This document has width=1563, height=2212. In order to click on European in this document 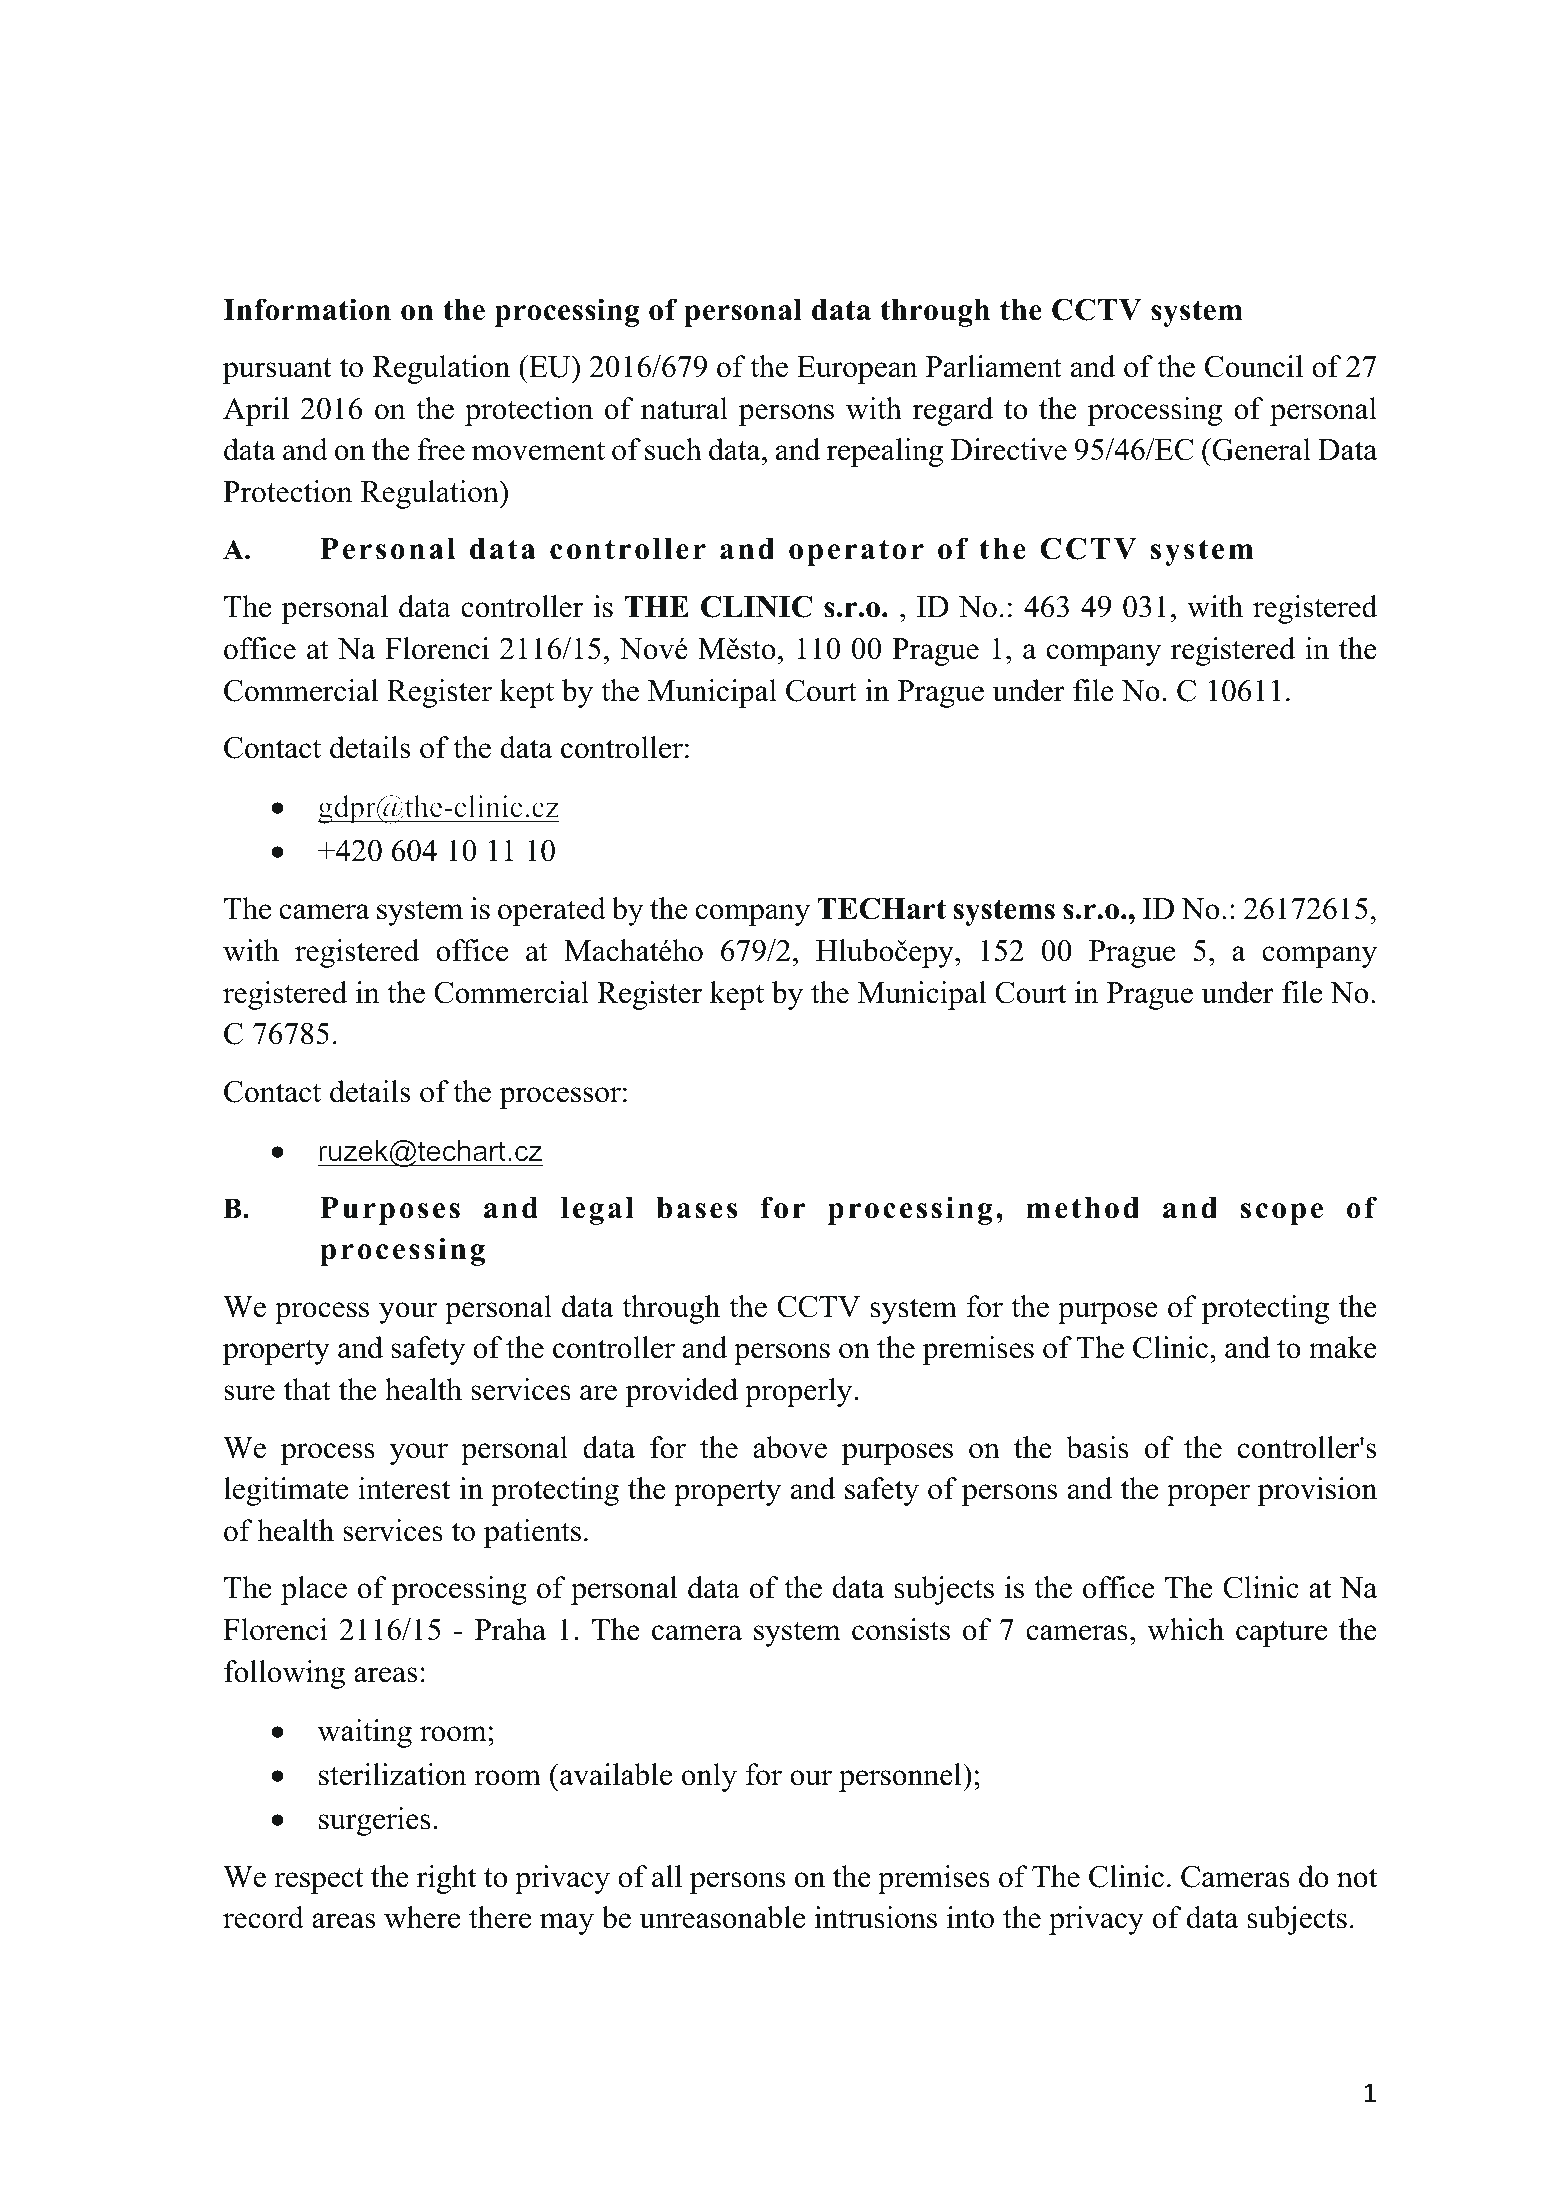, I will do `click(857, 370)`.
